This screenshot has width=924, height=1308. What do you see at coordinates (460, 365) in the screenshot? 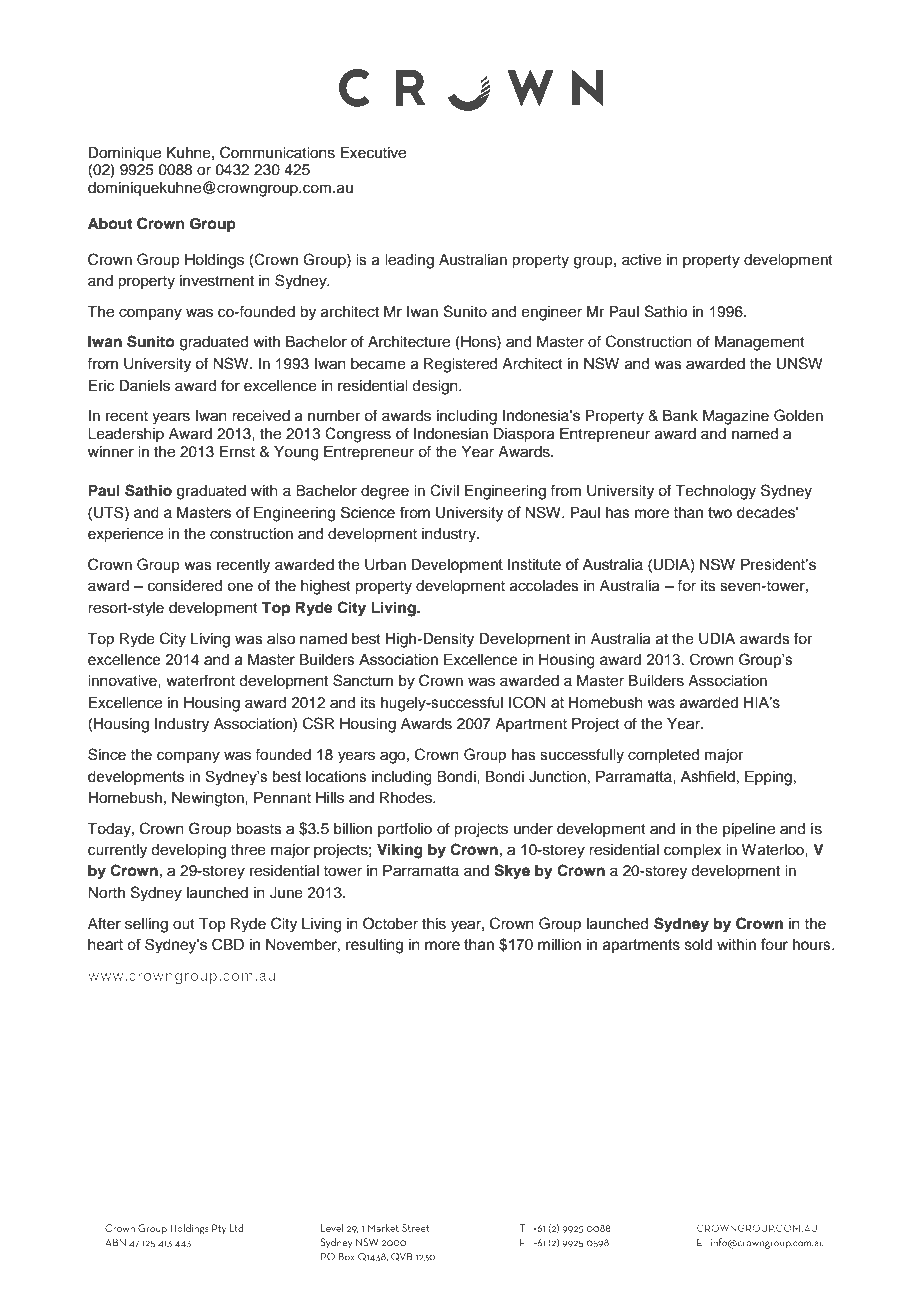
I see `Registered` at bounding box center [460, 365].
